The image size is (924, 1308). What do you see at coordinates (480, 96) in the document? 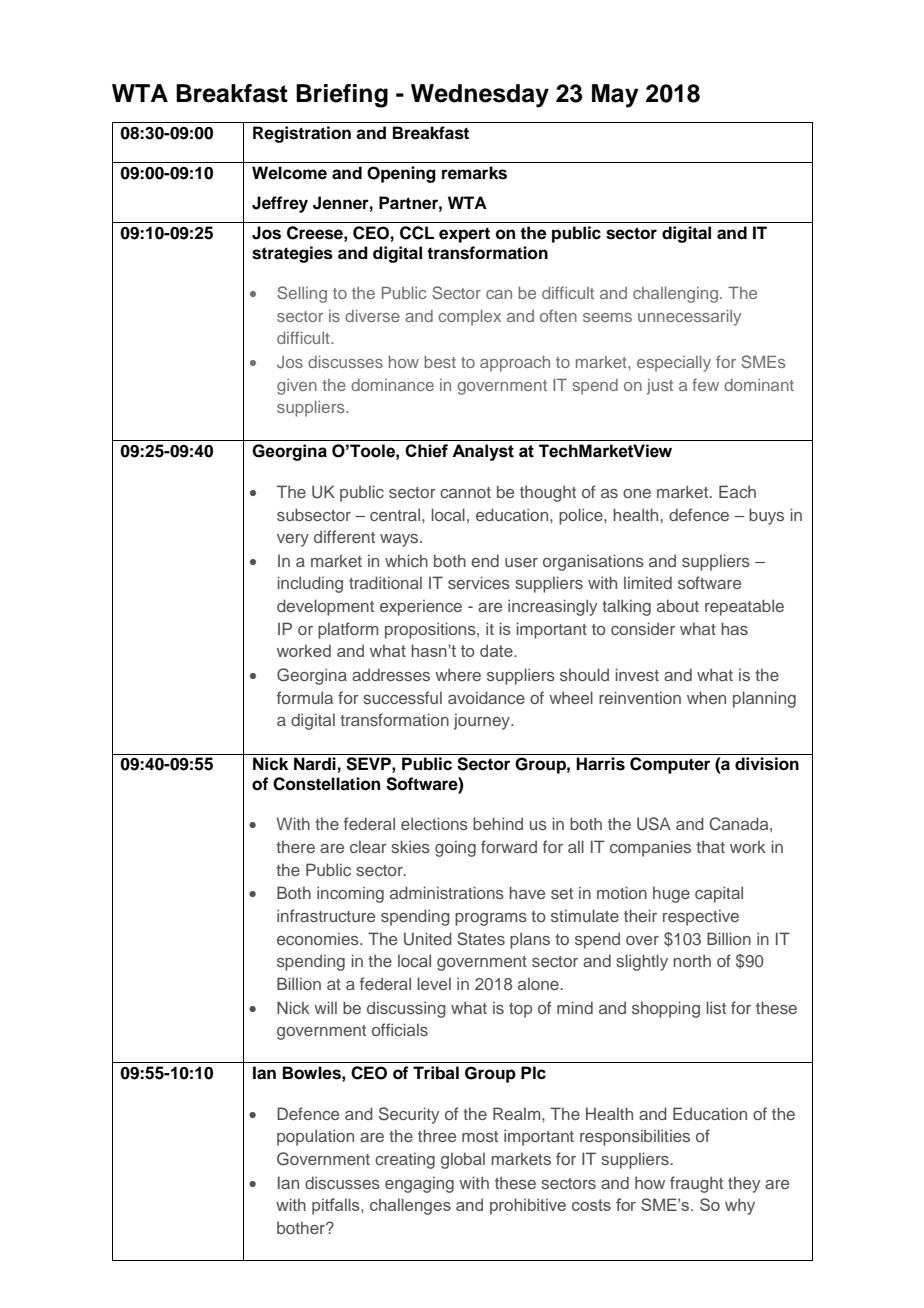
I see `Wednesday` at bounding box center [480, 96].
